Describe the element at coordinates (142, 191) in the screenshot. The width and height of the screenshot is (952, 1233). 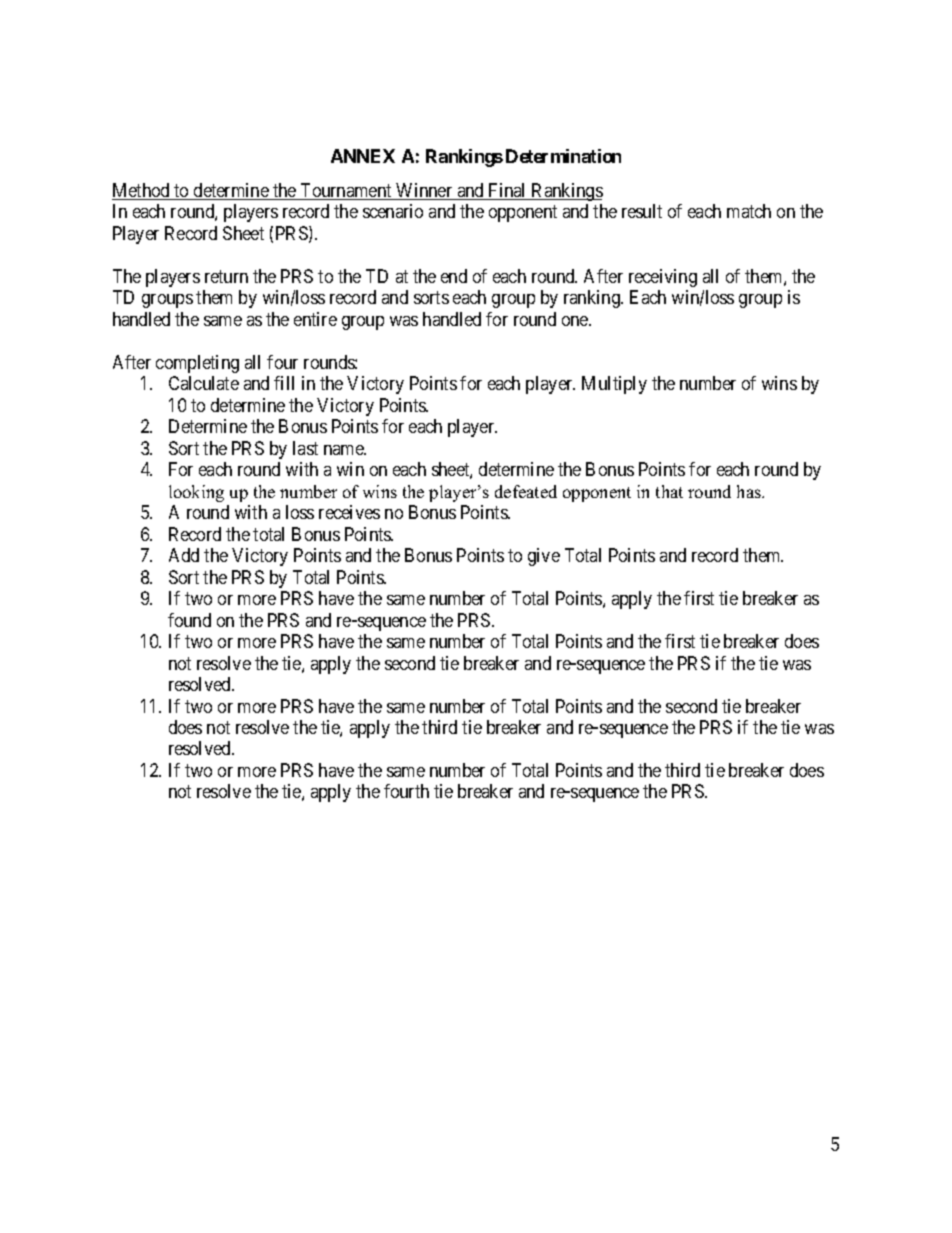
I see `Method` at that location.
